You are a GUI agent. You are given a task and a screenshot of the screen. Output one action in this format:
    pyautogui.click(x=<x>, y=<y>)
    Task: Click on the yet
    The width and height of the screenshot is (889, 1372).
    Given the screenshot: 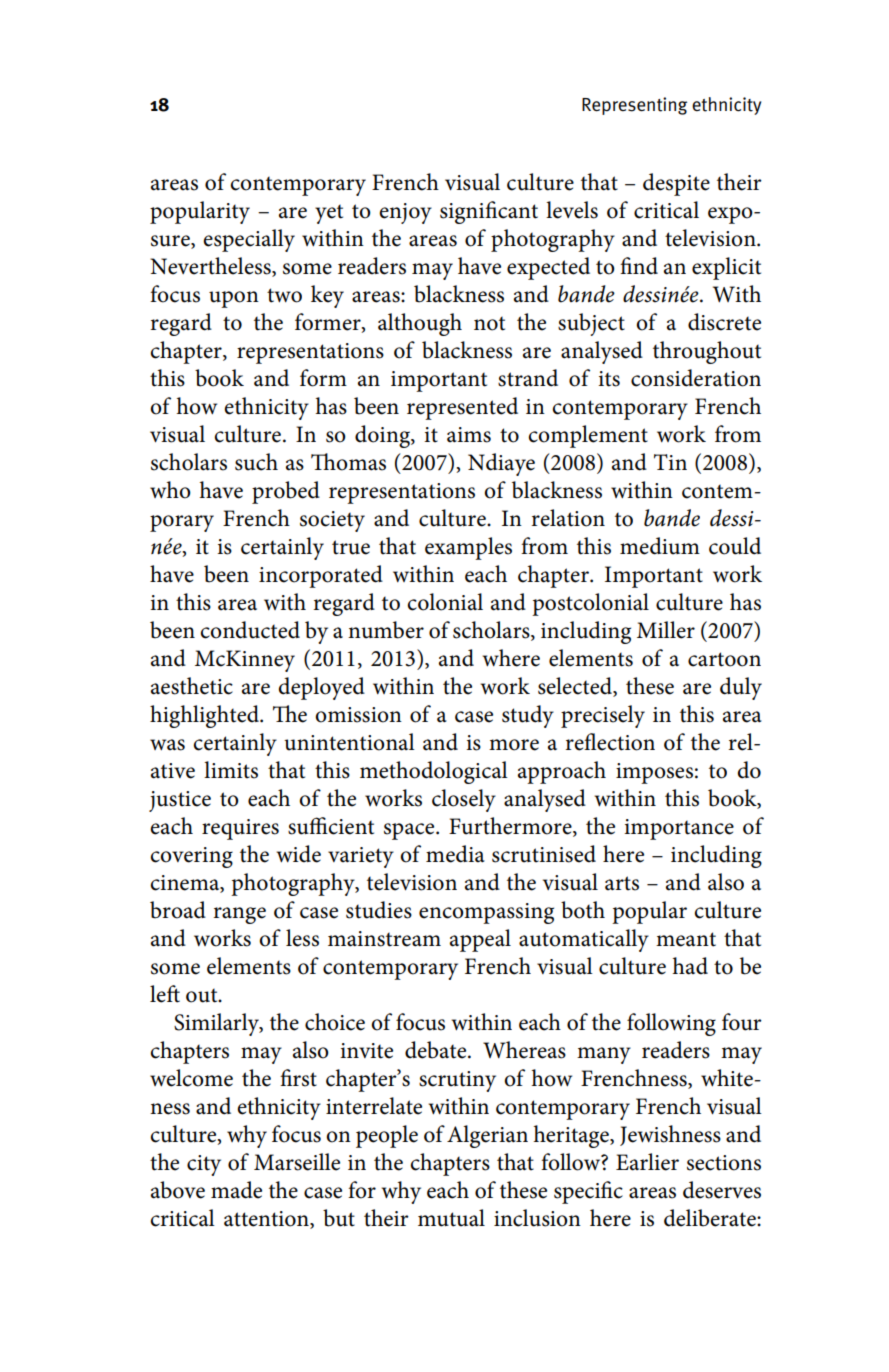 What is the action you would take?
    pyautogui.click(x=329, y=214)
